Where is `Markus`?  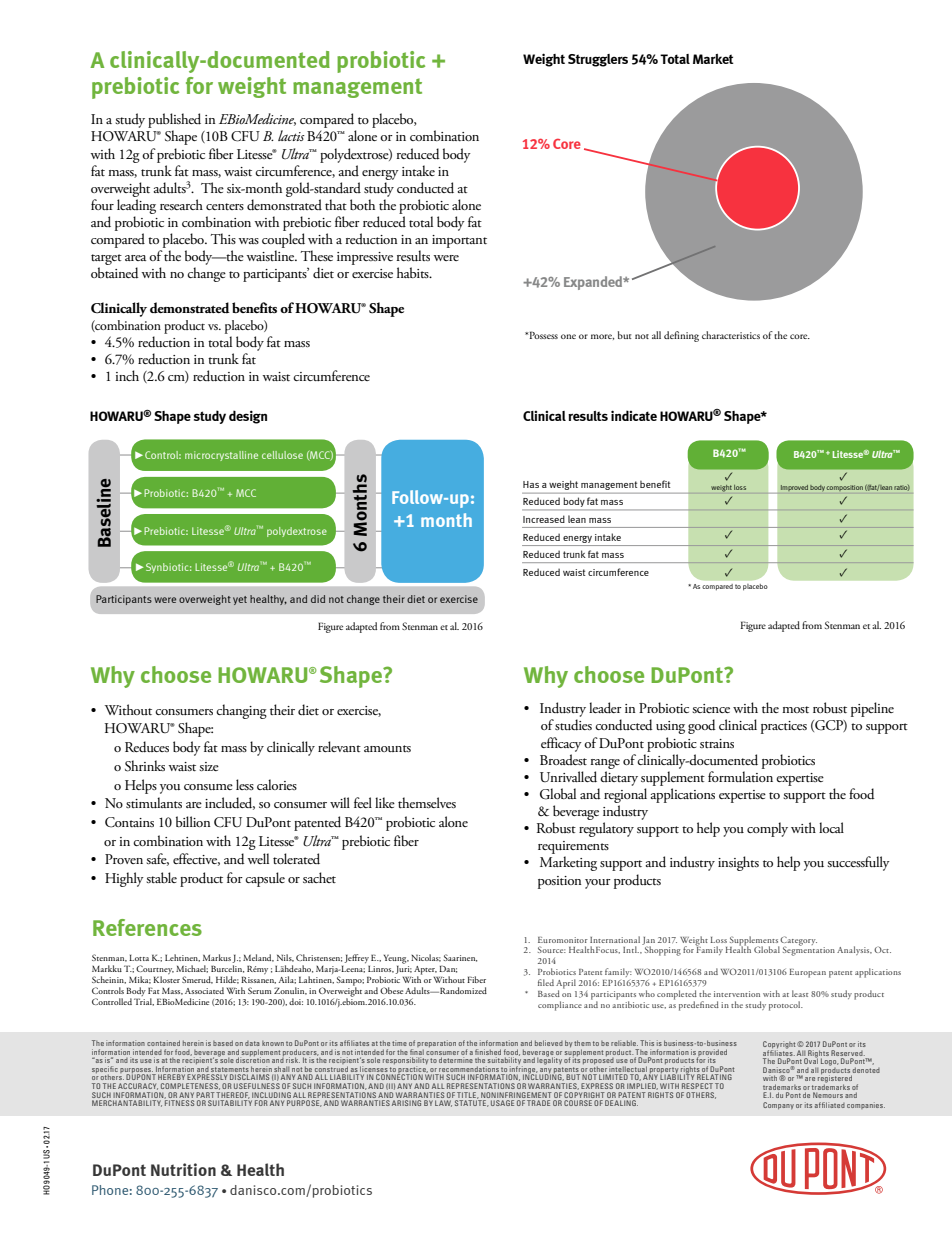
Markus is located at coordinates (217, 957).
